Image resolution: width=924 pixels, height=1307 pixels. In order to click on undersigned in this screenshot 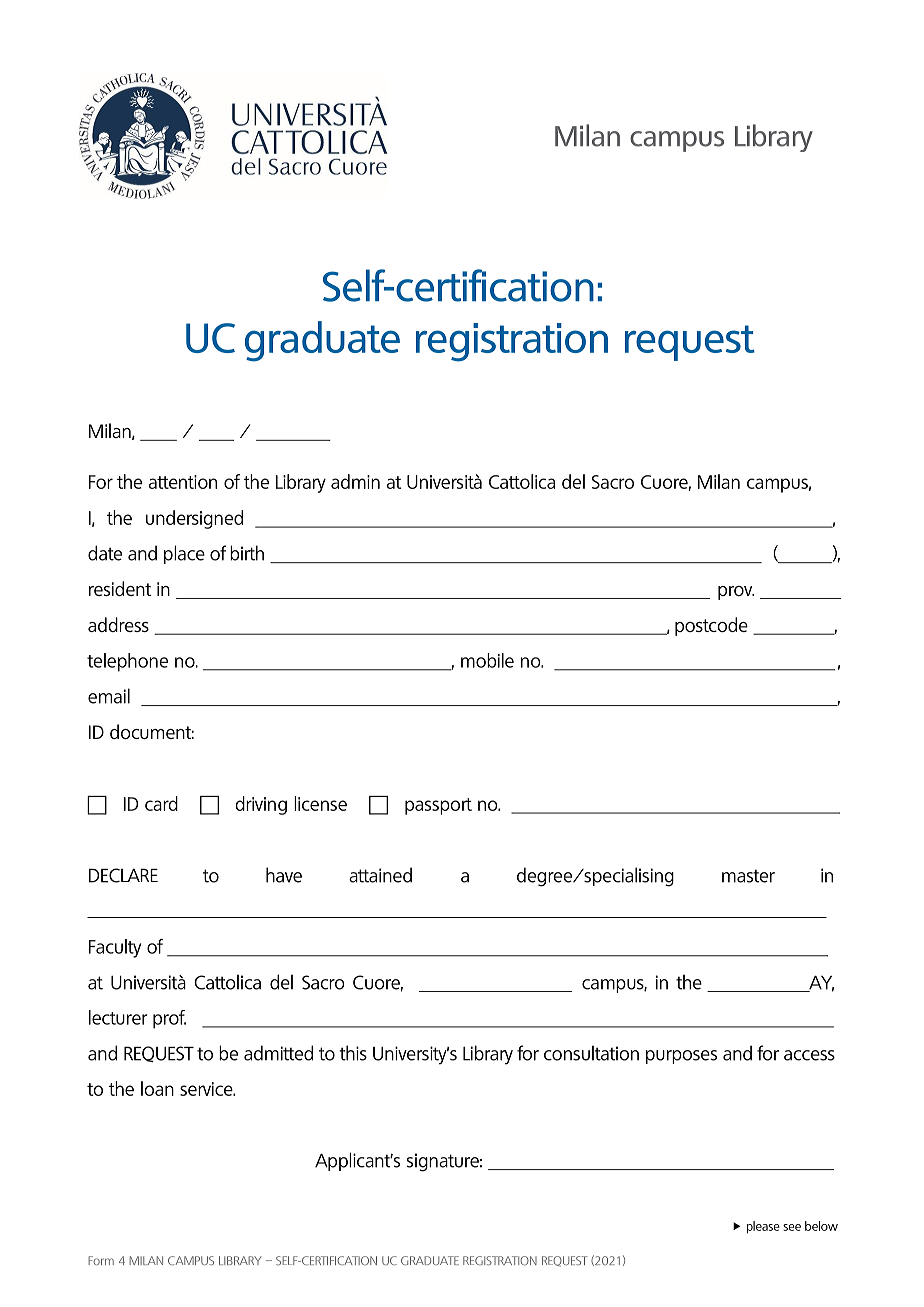, I will do `click(194, 519)`.
